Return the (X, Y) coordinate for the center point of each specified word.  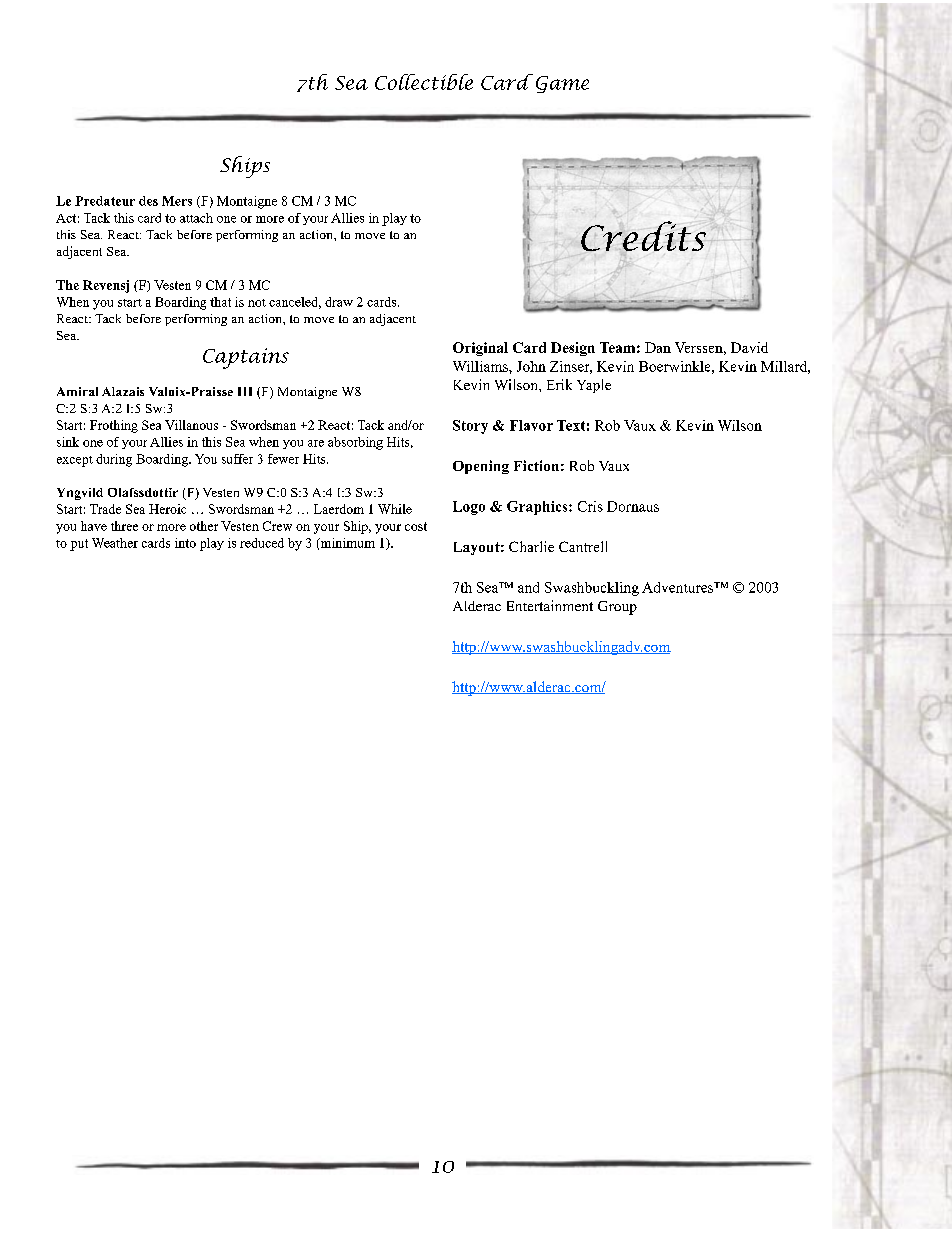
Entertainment (550, 605)
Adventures (679, 587)
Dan (658, 347)
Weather (115, 543)
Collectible (424, 82)
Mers (177, 201)
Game (562, 84)
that (220, 302)
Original (480, 349)
